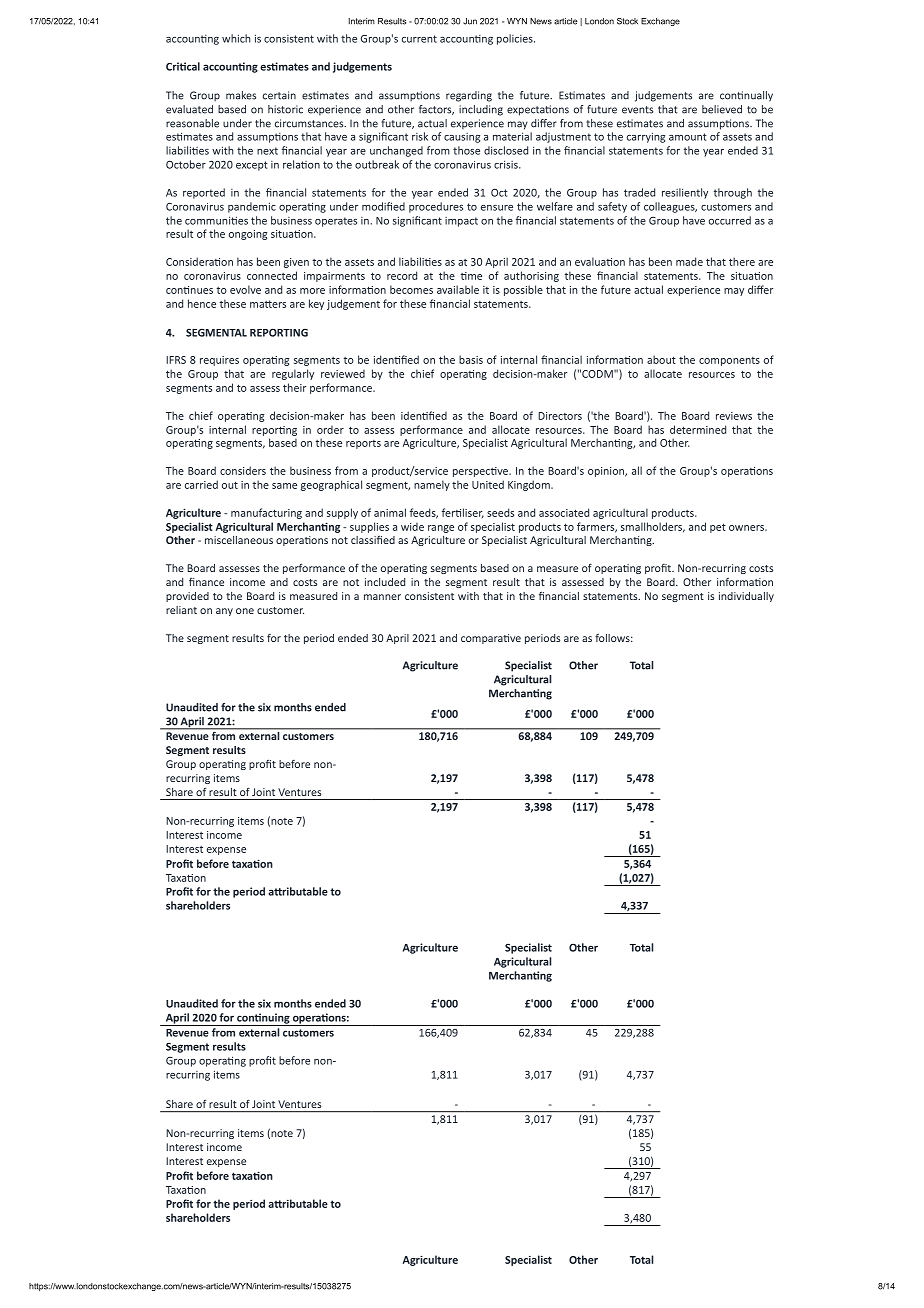 This page has height=1308, width=924. Describe the element at coordinates (219, 361) in the page. I see `requires` at that location.
